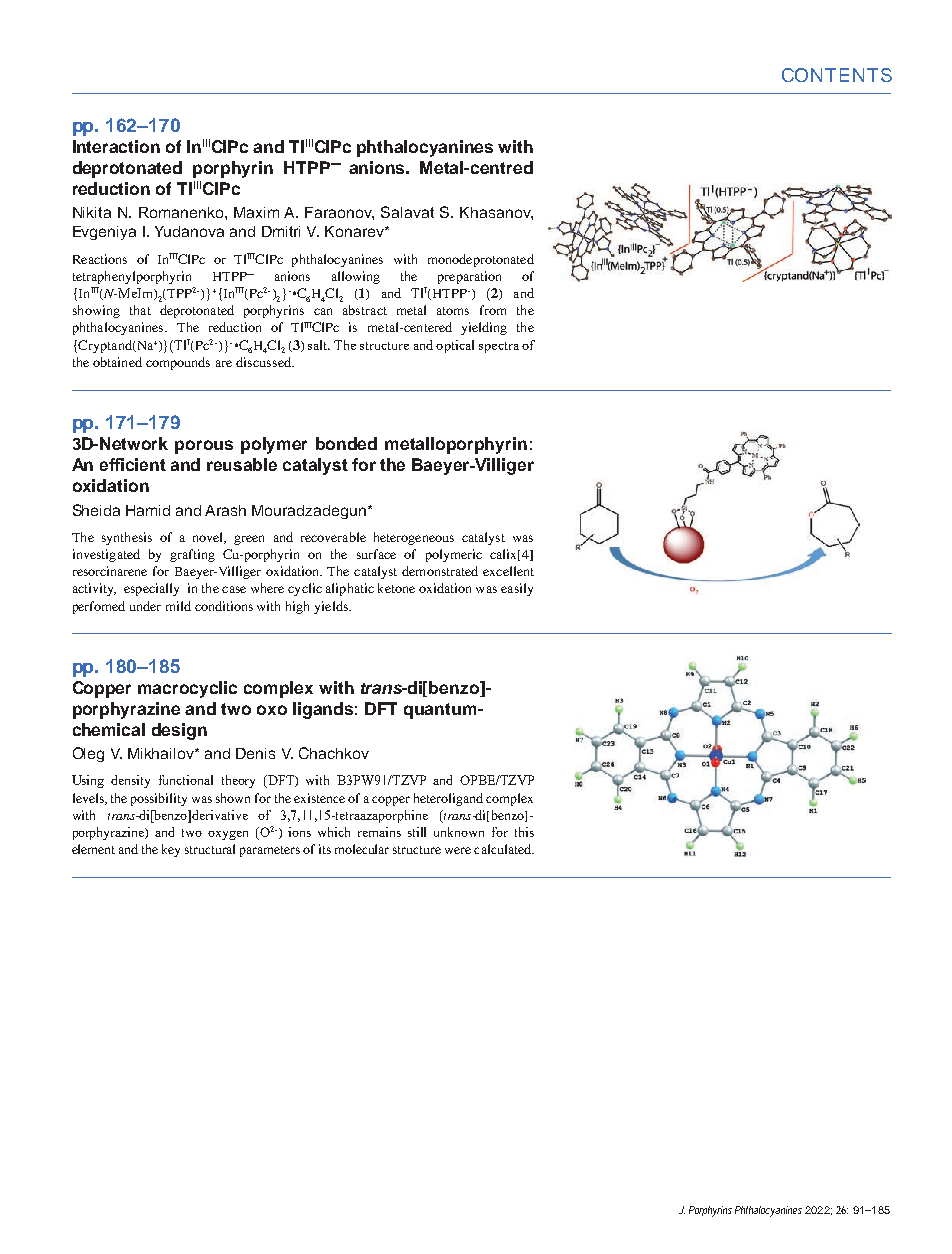 This screenshot has height=1254, width=952. I want to click on Interaction, so click(116, 146).
